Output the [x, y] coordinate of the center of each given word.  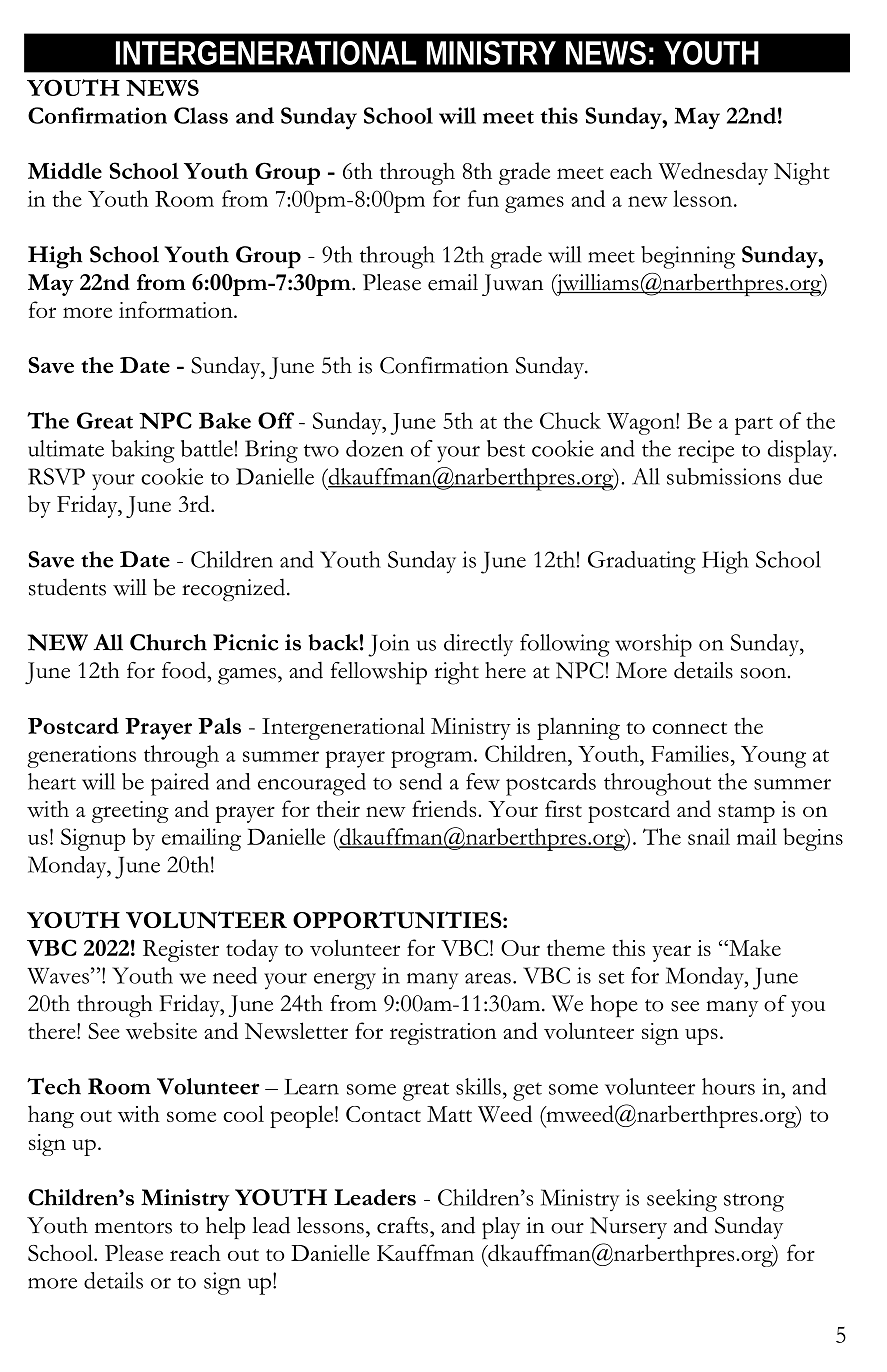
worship [653, 645]
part [754, 426]
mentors [133, 1227]
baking [143, 451]
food [185, 670]
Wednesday [713, 173]
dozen [374, 448]
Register [181, 951]
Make [754, 947]
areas [488, 978]
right [456, 673]
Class [201, 115]
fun [483, 198]
